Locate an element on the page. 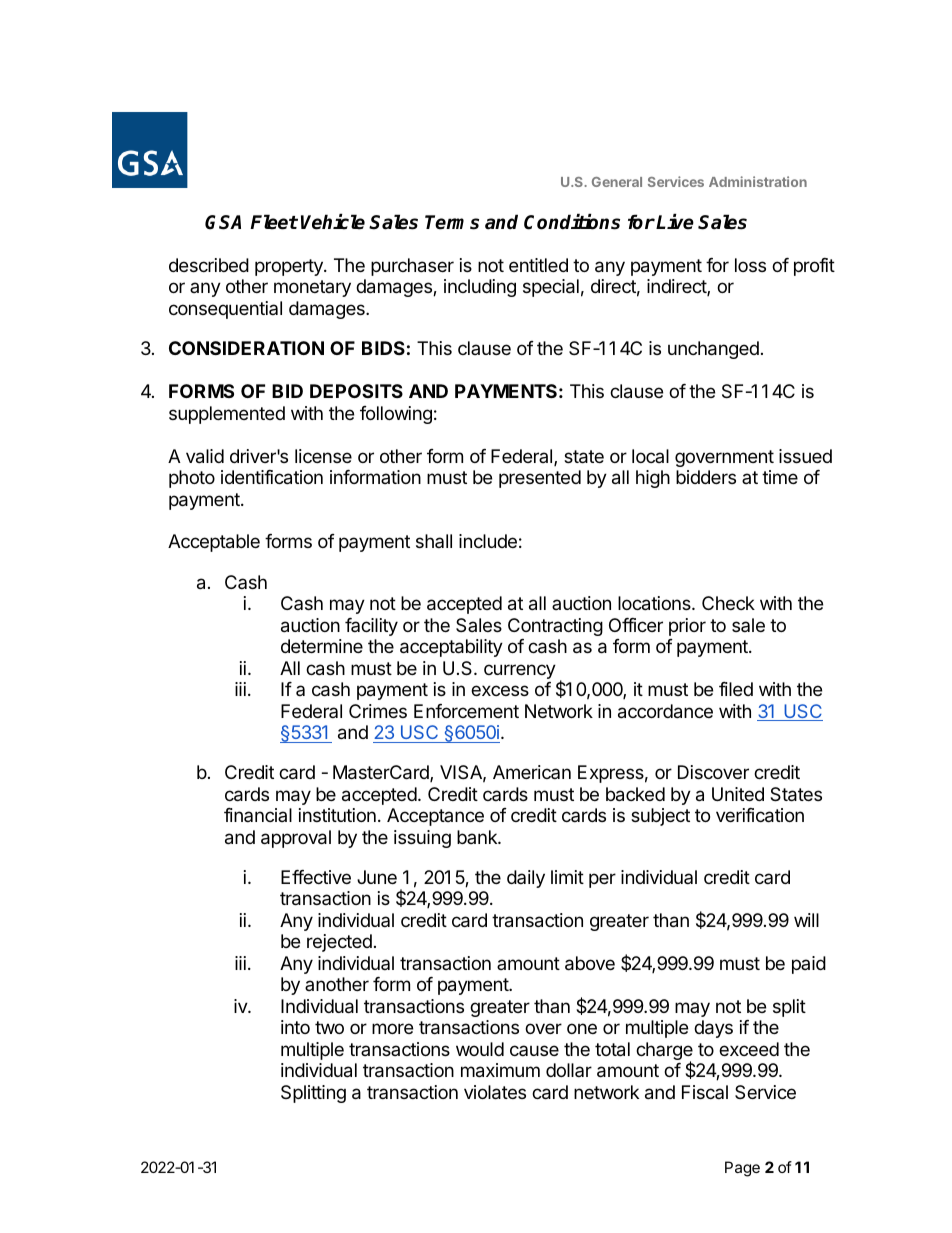  filed is located at coordinates (736, 689).
